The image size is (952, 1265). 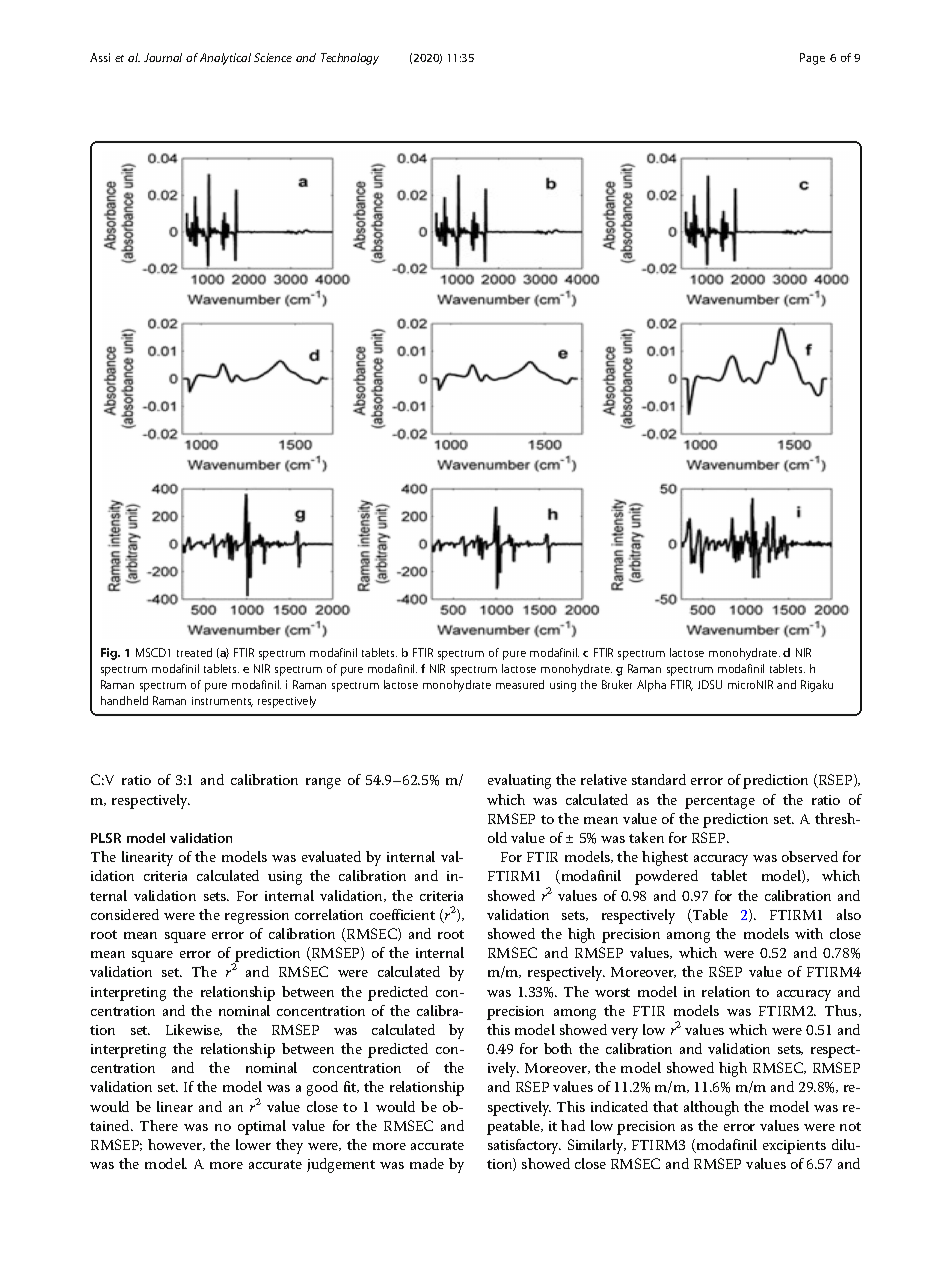 What do you see at coordinates (720, 802) in the image?
I see `percentage` at bounding box center [720, 802].
